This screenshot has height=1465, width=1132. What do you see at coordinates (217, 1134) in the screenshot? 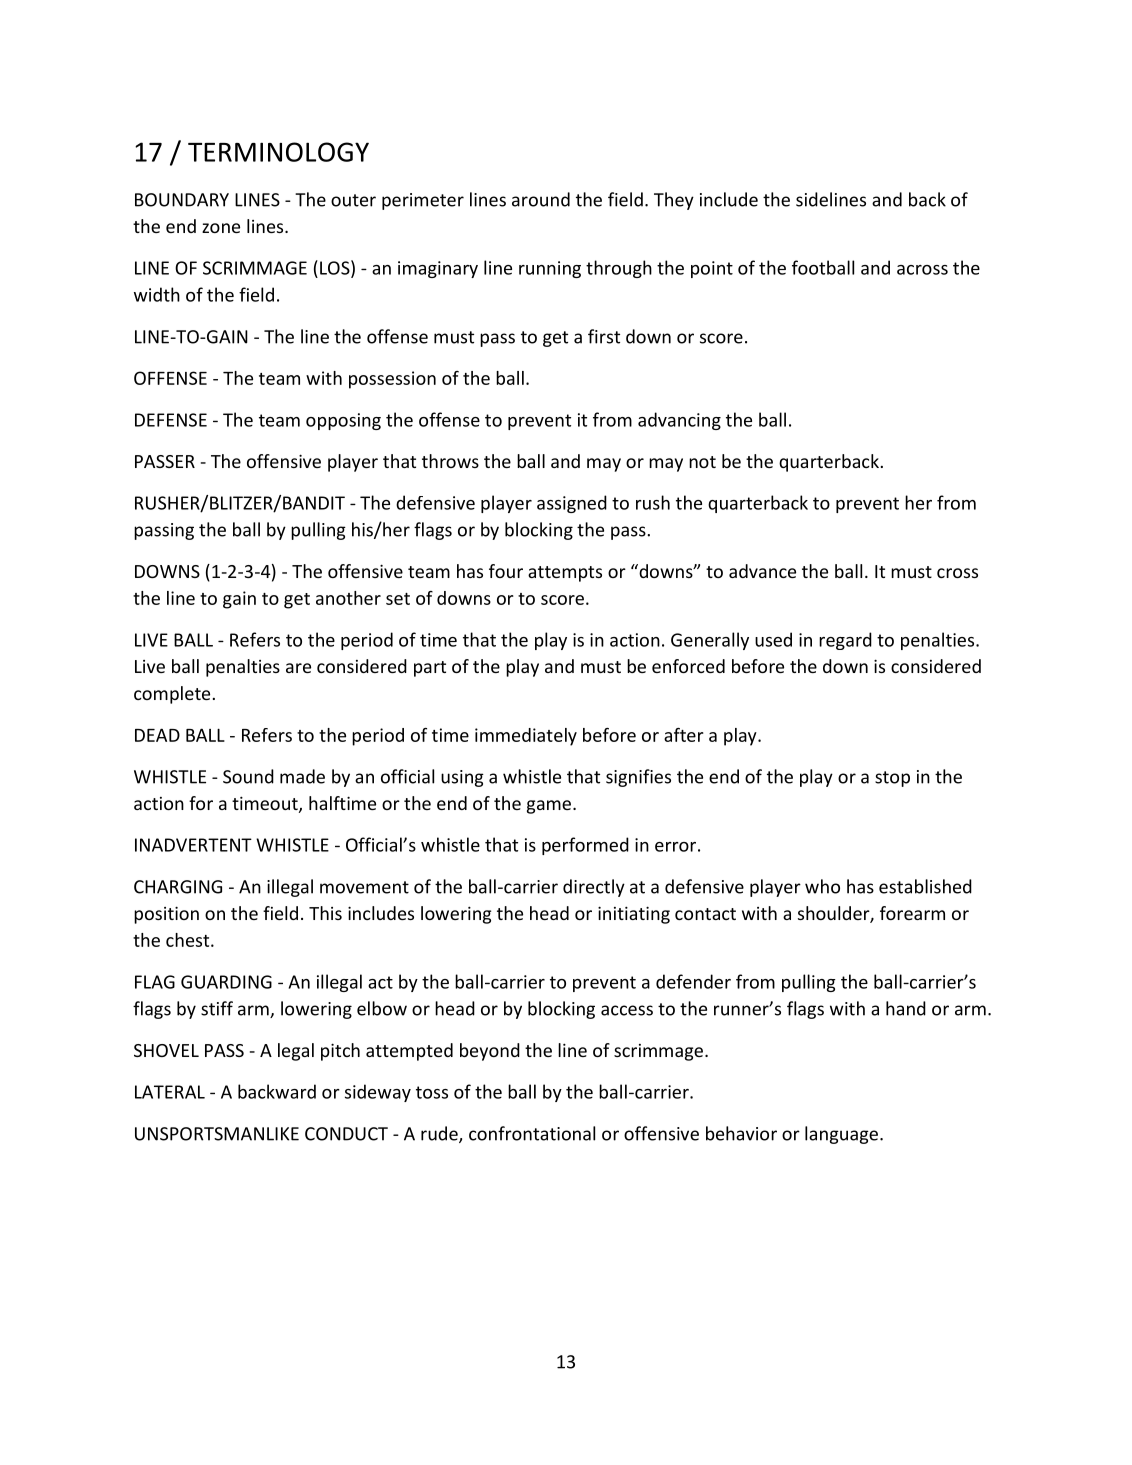
I see `UNSPORTSMANLIKE` at bounding box center [217, 1134].
